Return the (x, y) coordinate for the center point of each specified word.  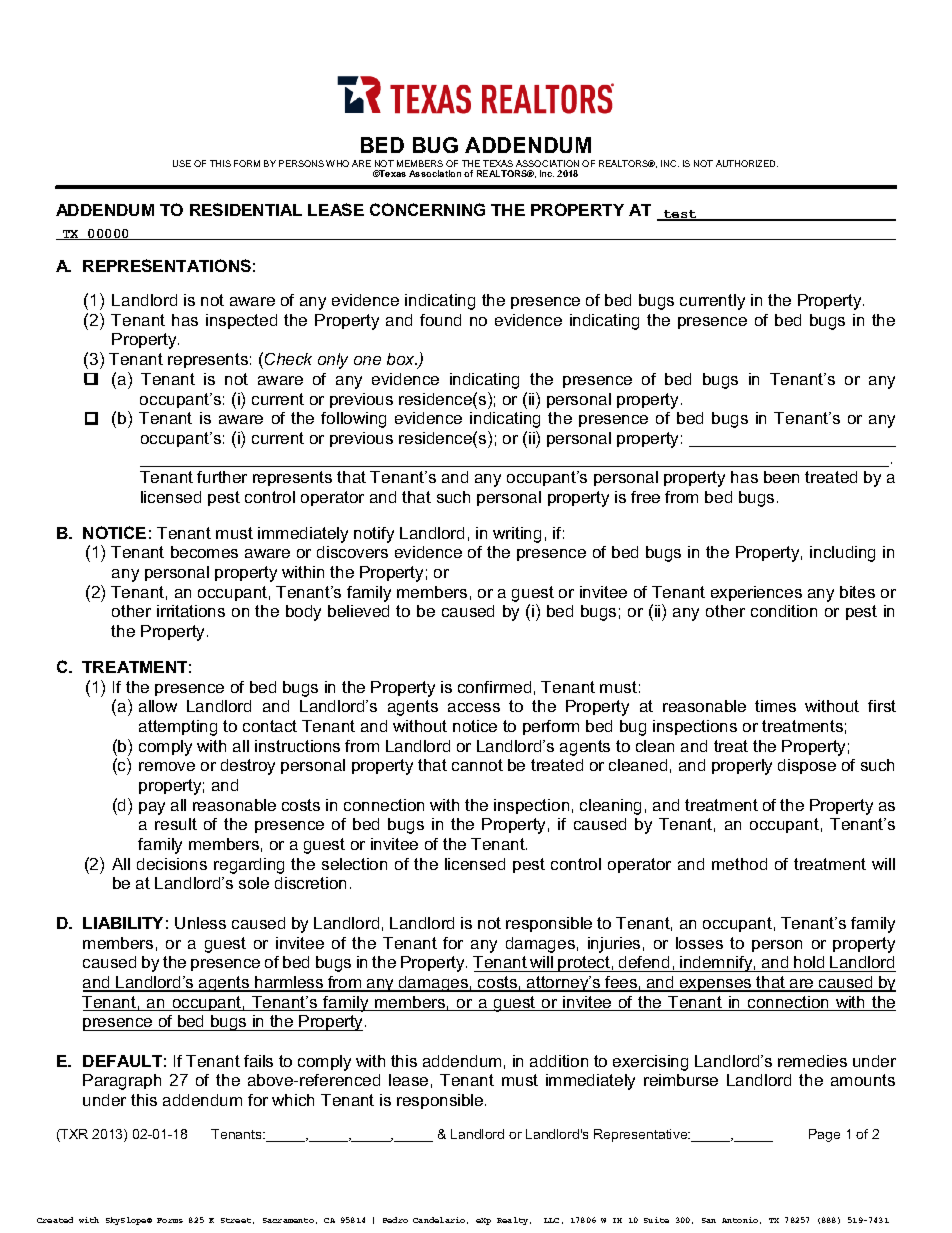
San (709, 1220)
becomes (204, 552)
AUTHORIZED (747, 163)
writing (517, 535)
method (739, 864)
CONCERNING (427, 209)
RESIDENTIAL (246, 209)
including (842, 554)
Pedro (395, 1220)
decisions (172, 864)
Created (55, 1220)
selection (354, 864)
